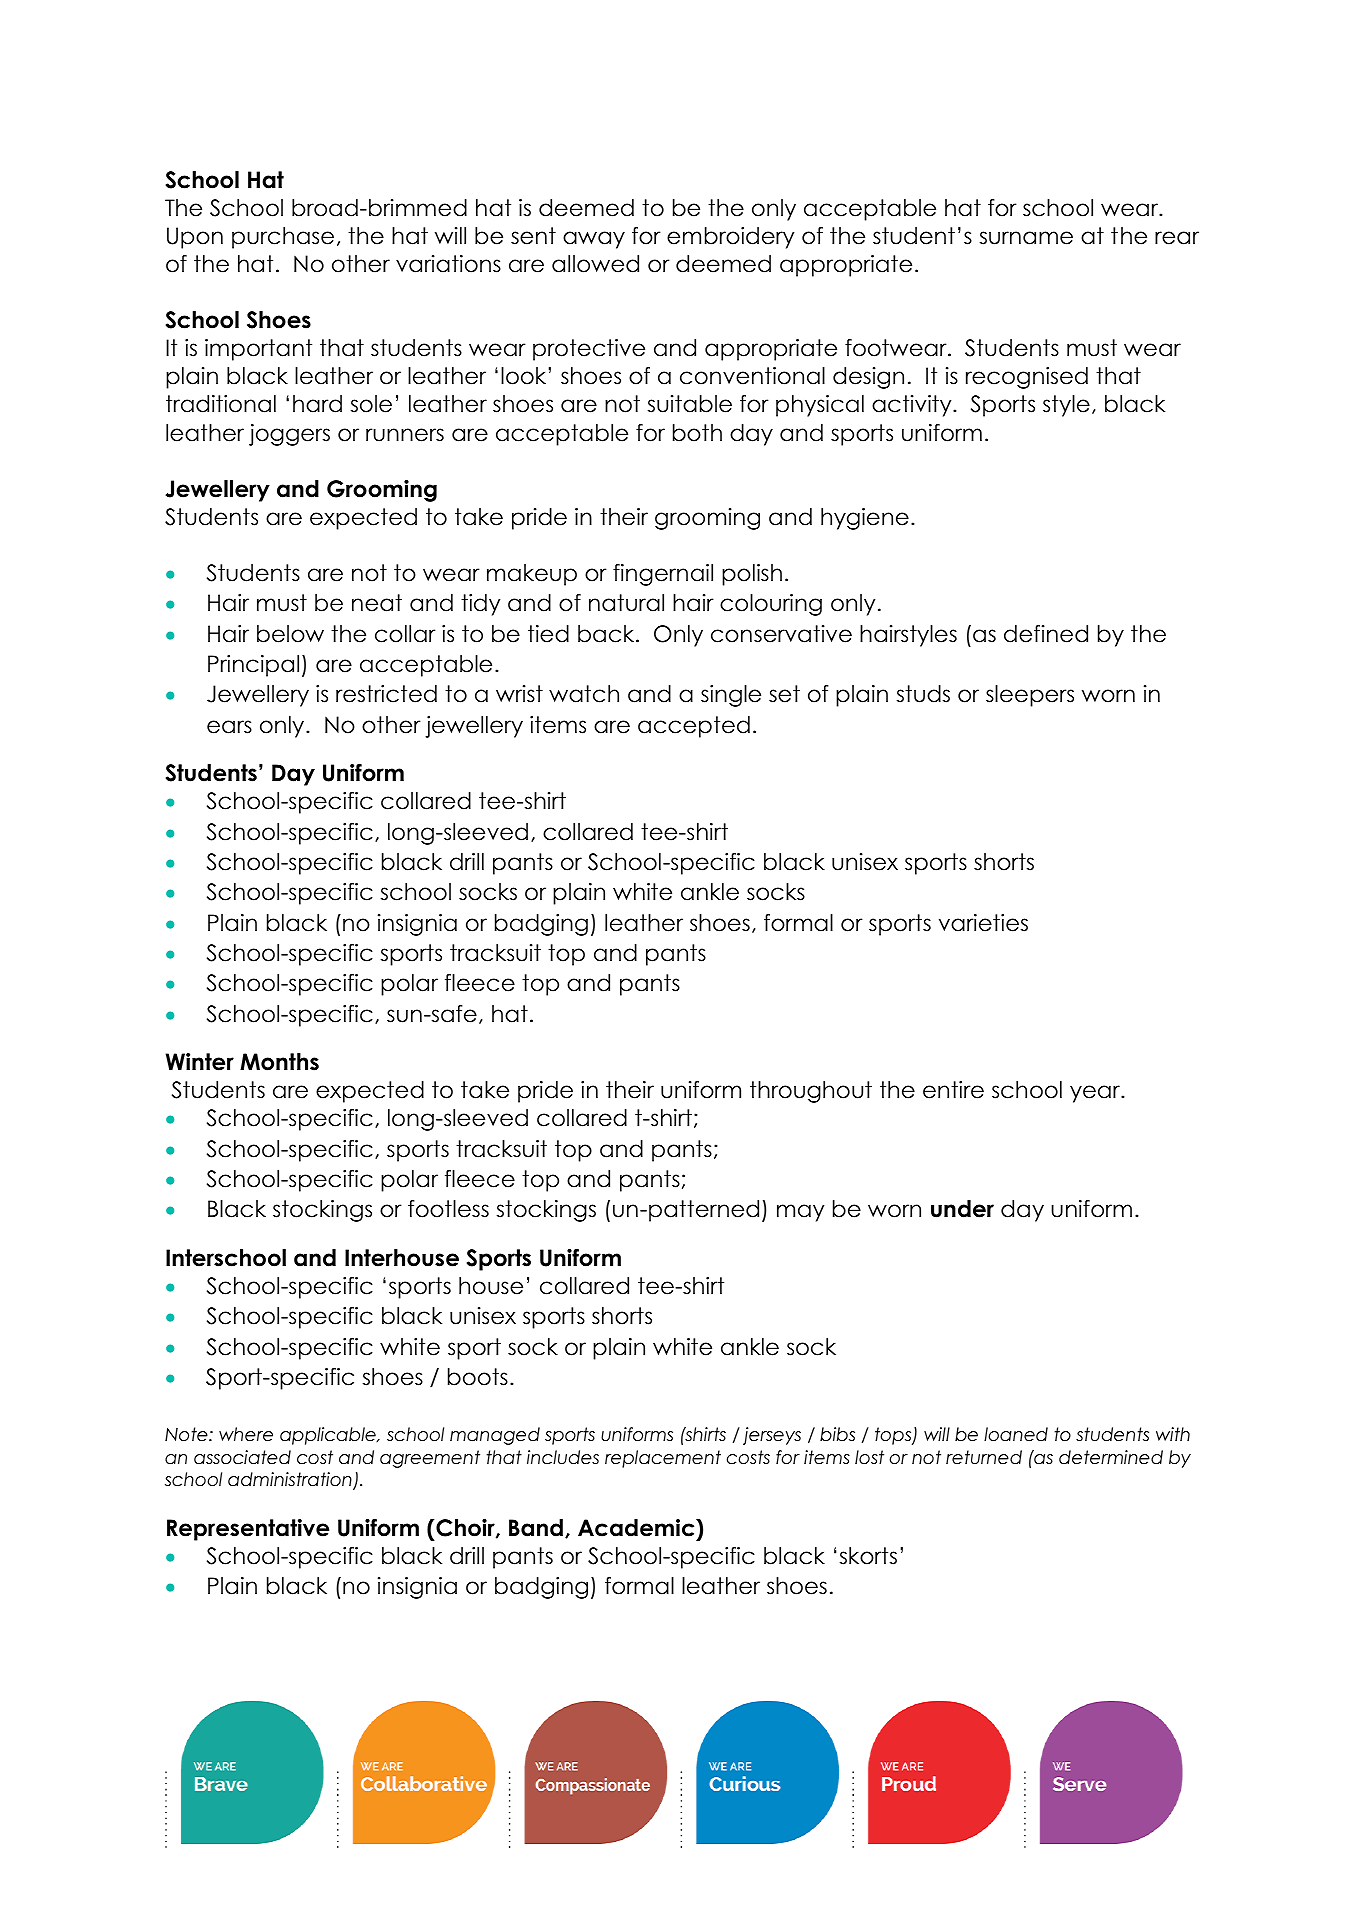 Image resolution: width=1364 pixels, height=1929 pixels. I want to click on Principal, so click(253, 666).
